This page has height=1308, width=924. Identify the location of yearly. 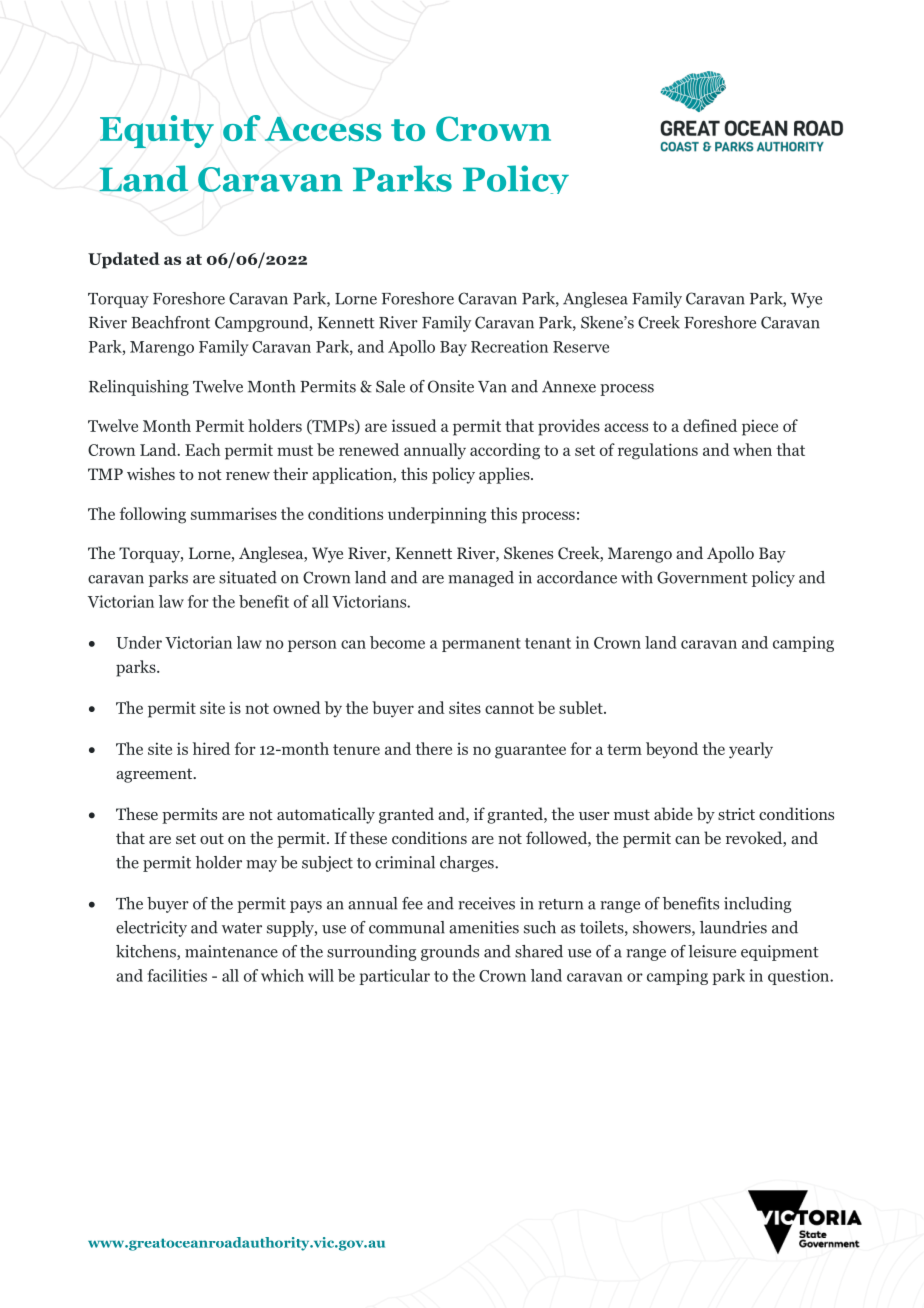
(751, 750).
